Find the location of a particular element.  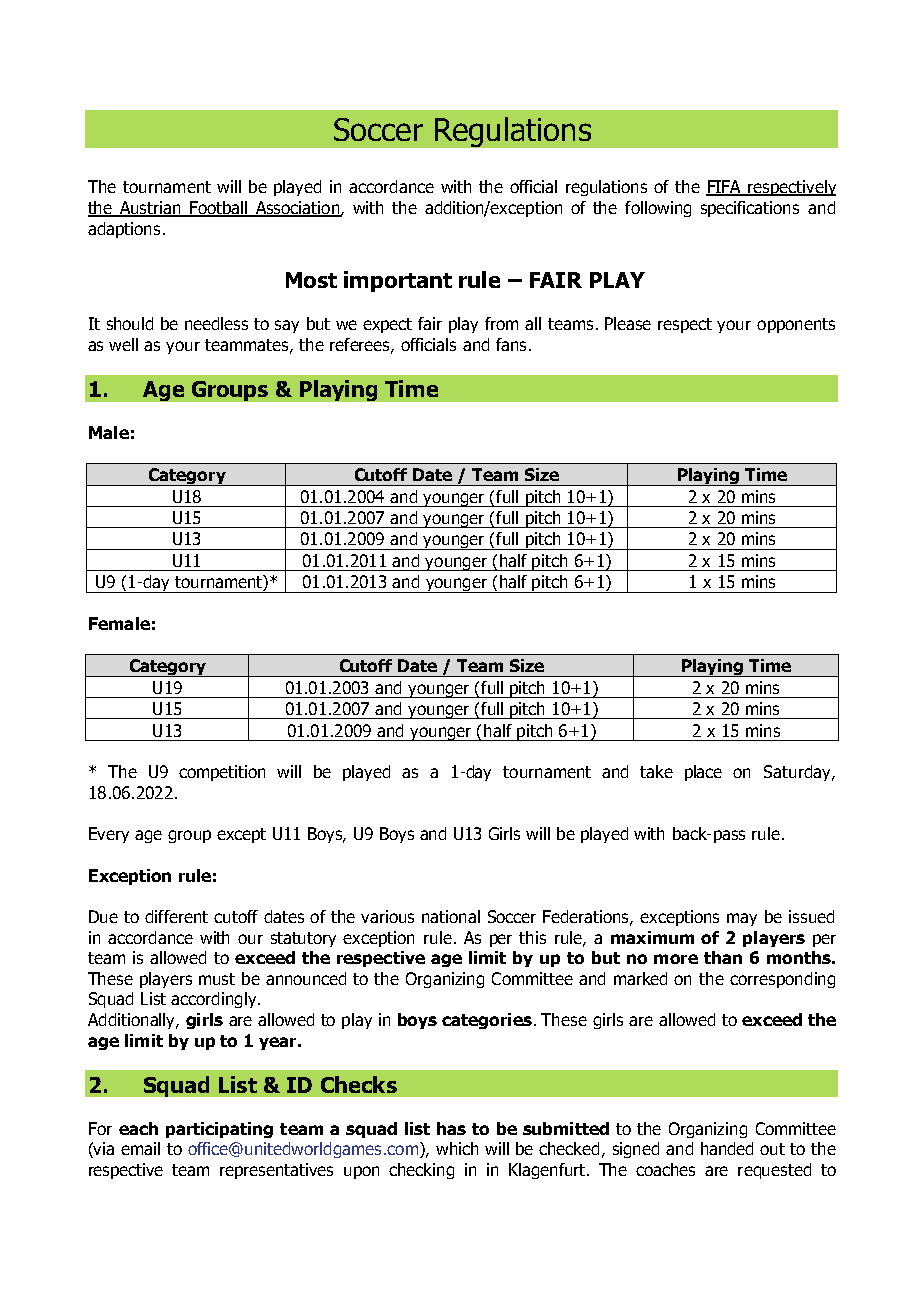

Every is located at coordinates (109, 835).
